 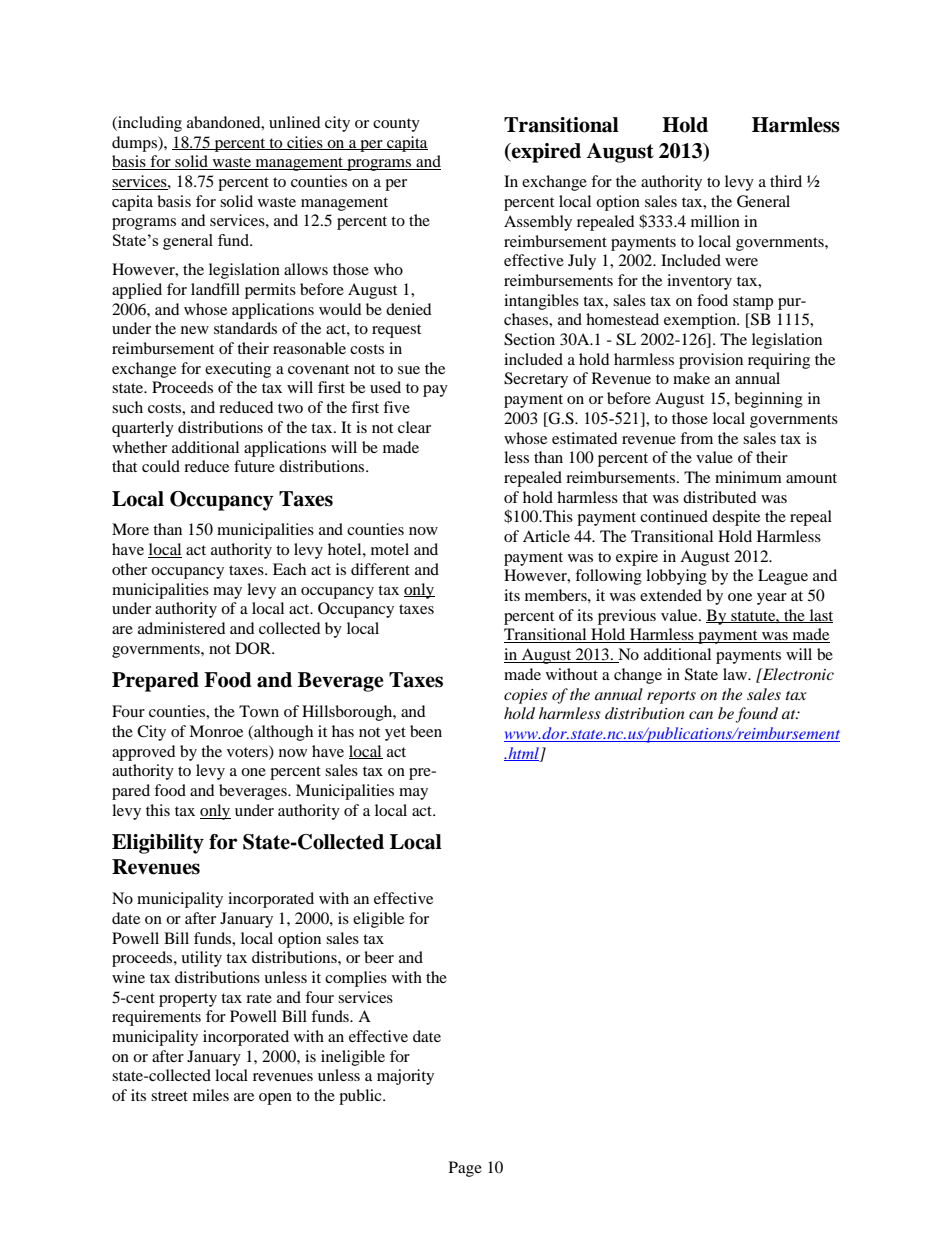 What do you see at coordinates (786, 181) in the screenshot?
I see `third` at bounding box center [786, 181].
